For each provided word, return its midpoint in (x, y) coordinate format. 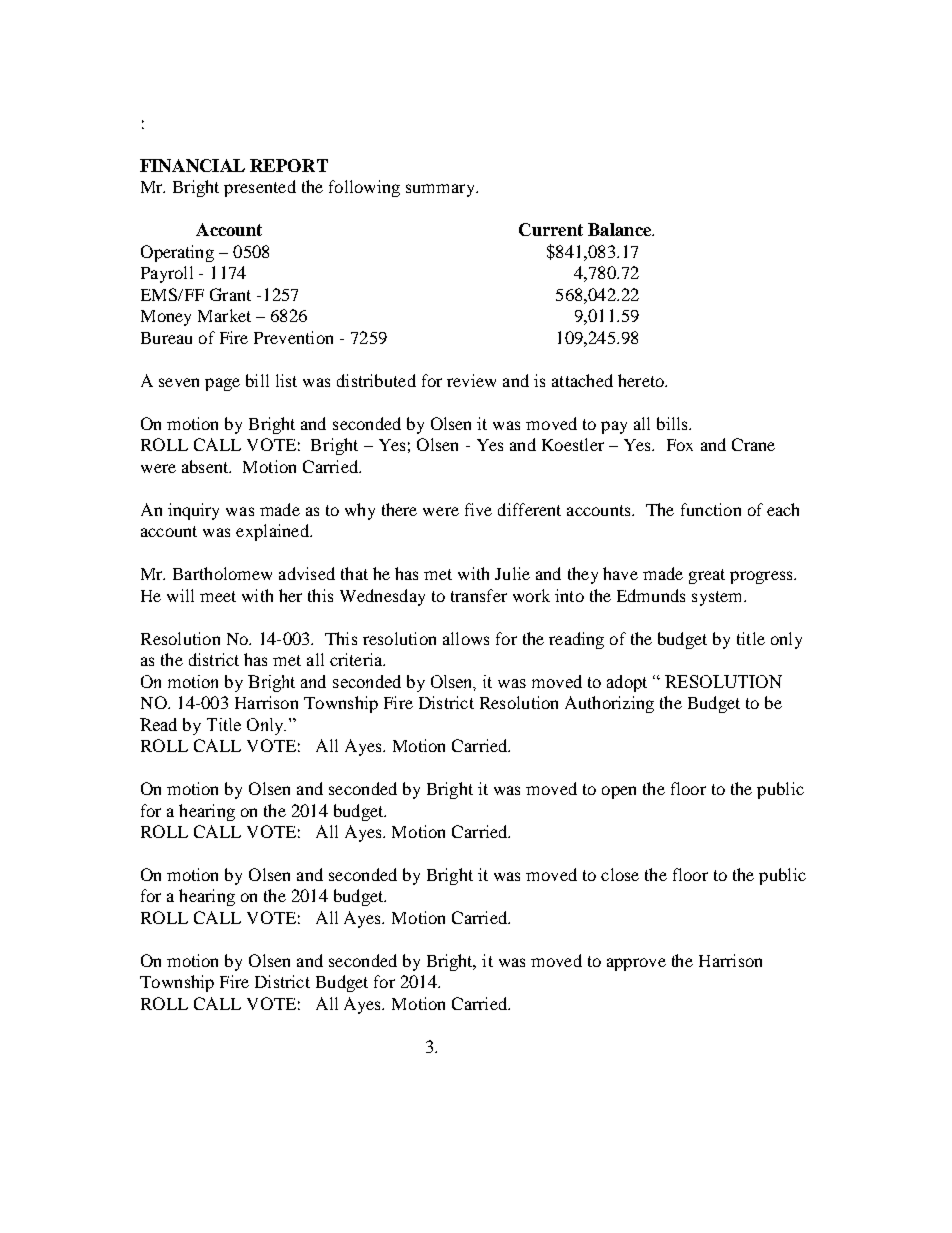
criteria (357, 659)
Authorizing (609, 704)
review (471, 380)
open (619, 792)
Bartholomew (222, 573)
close (620, 874)
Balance (620, 229)
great (707, 576)
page (222, 384)
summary (441, 190)
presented (260, 188)
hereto (642, 380)
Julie (512, 573)
